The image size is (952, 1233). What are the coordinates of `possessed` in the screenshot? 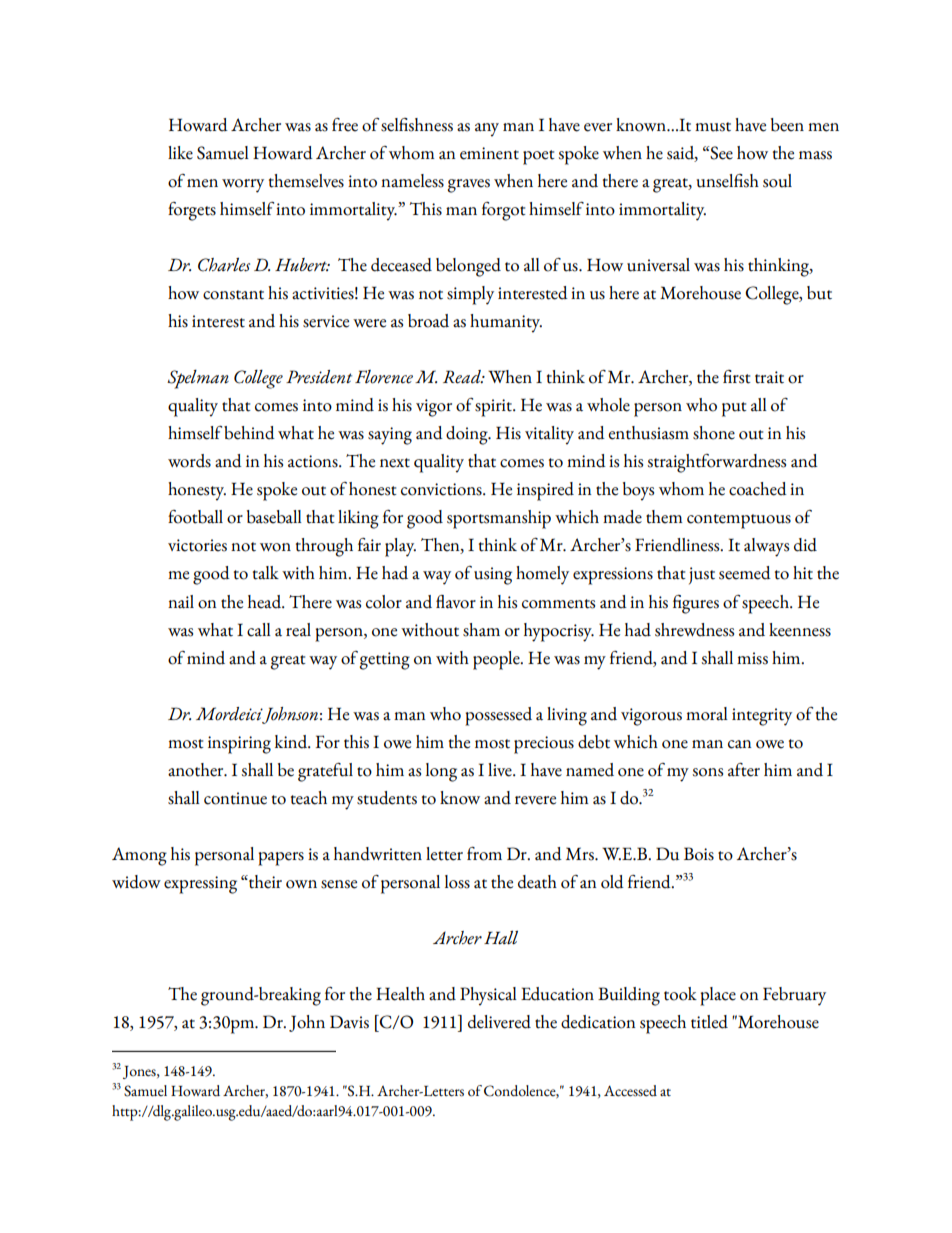 It's located at (498, 716).
